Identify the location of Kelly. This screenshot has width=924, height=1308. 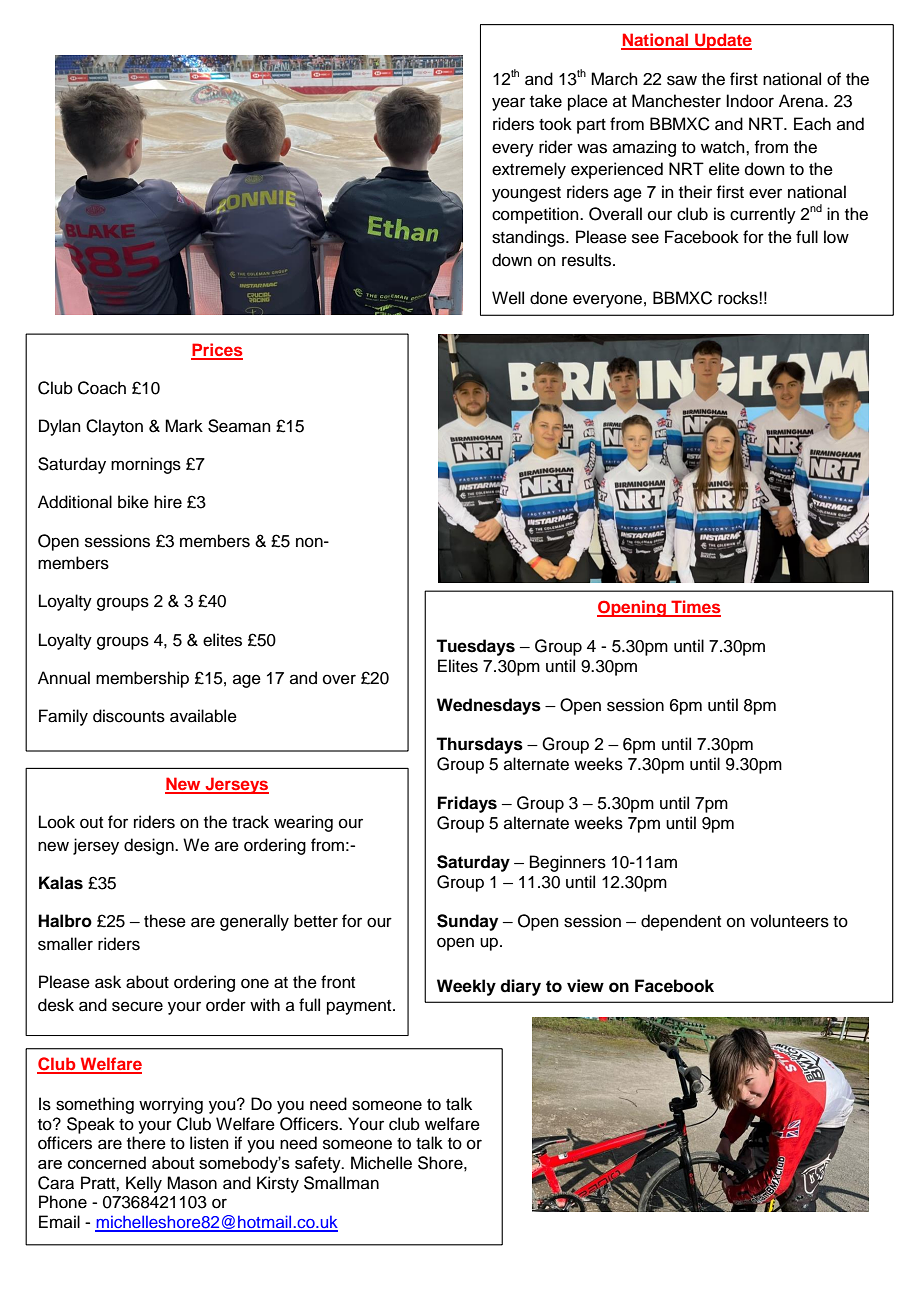
(144, 1184).
